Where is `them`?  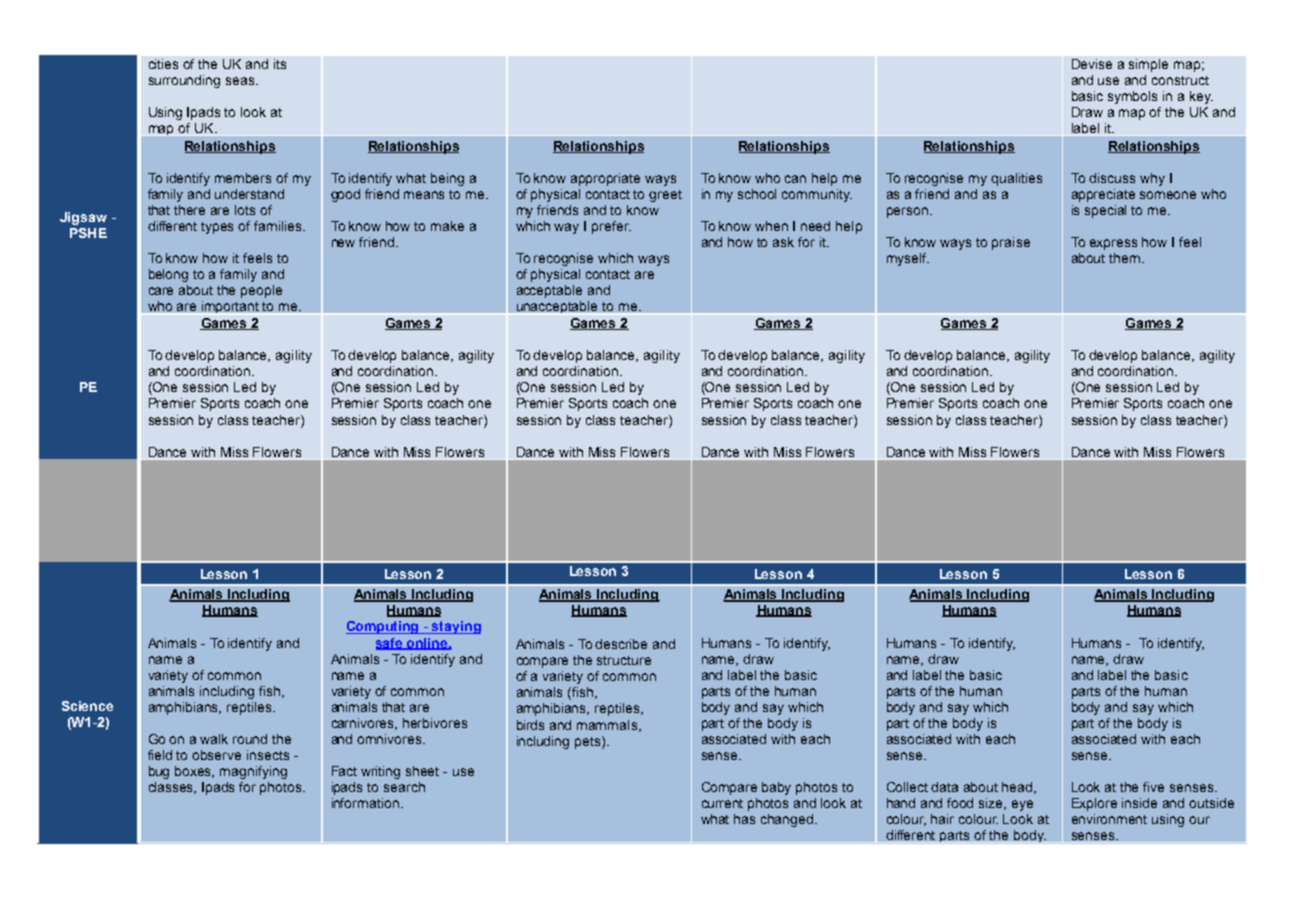 them is located at coordinates (1124, 258).
